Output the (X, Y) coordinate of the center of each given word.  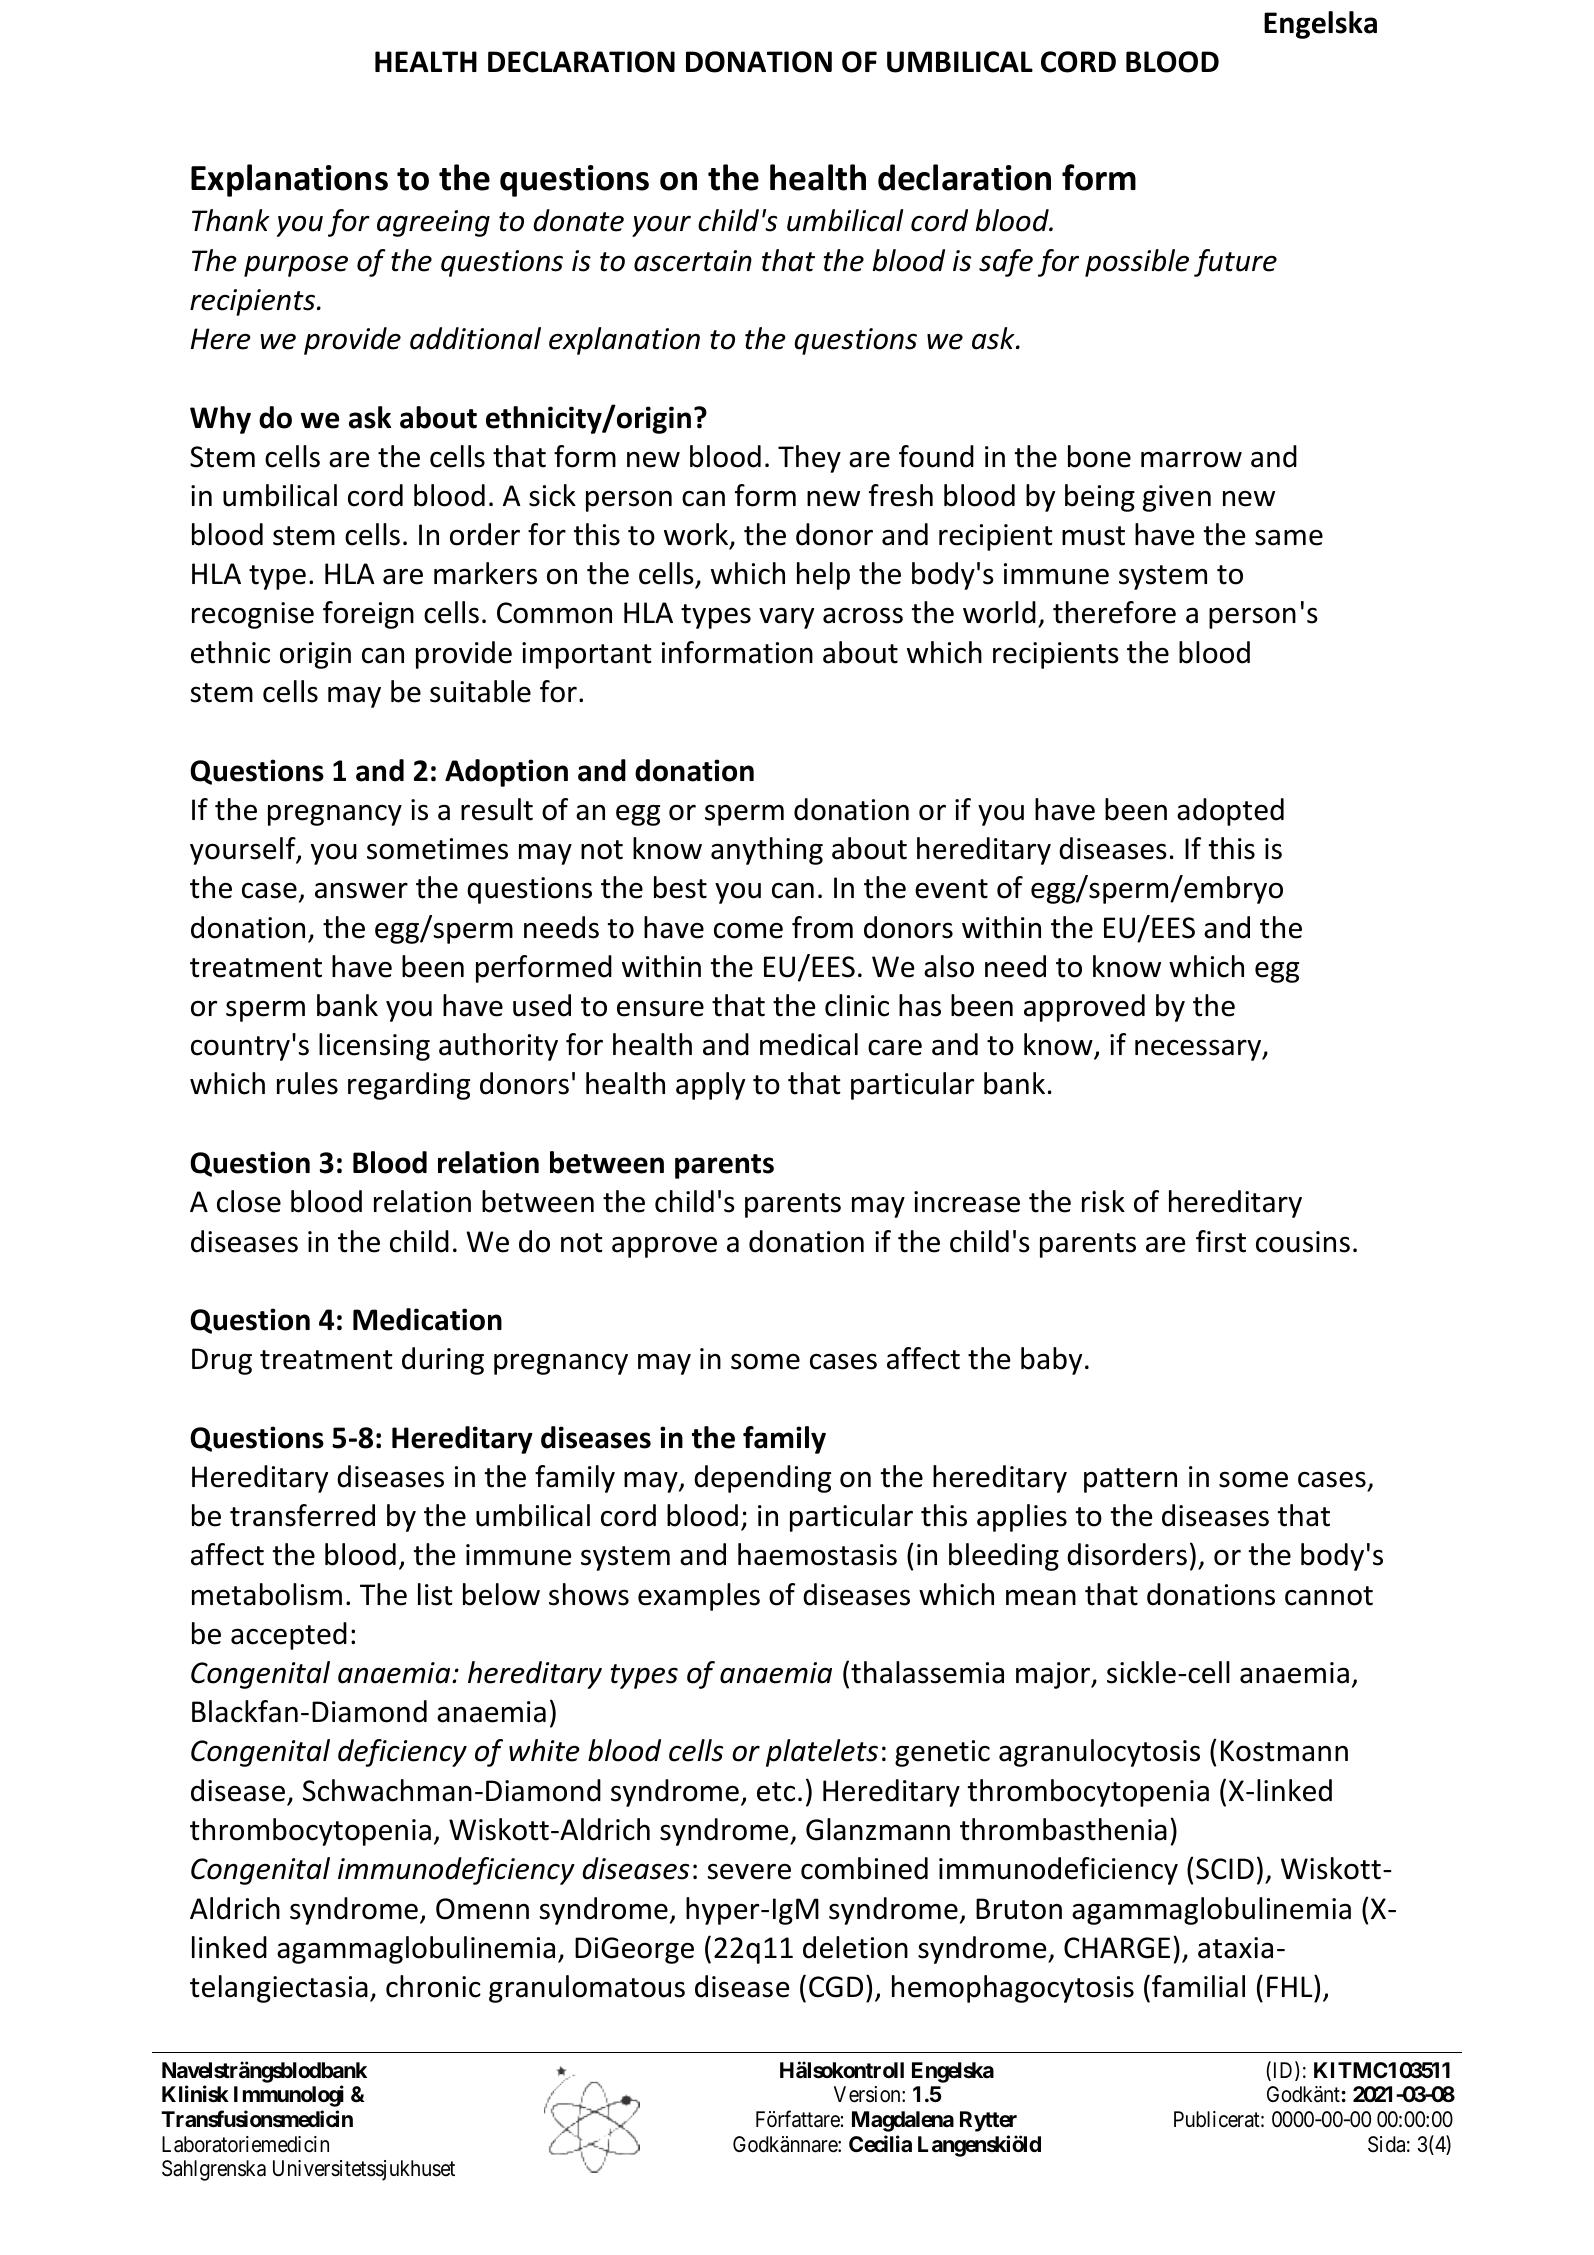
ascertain (693, 261)
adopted (1230, 812)
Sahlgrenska (214, 2170)
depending (762, 1479)
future (1235, 263)
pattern (1130, 1480)
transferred (302, 1515)
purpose (296, 266)
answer (361, 890)
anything (767, 851)
